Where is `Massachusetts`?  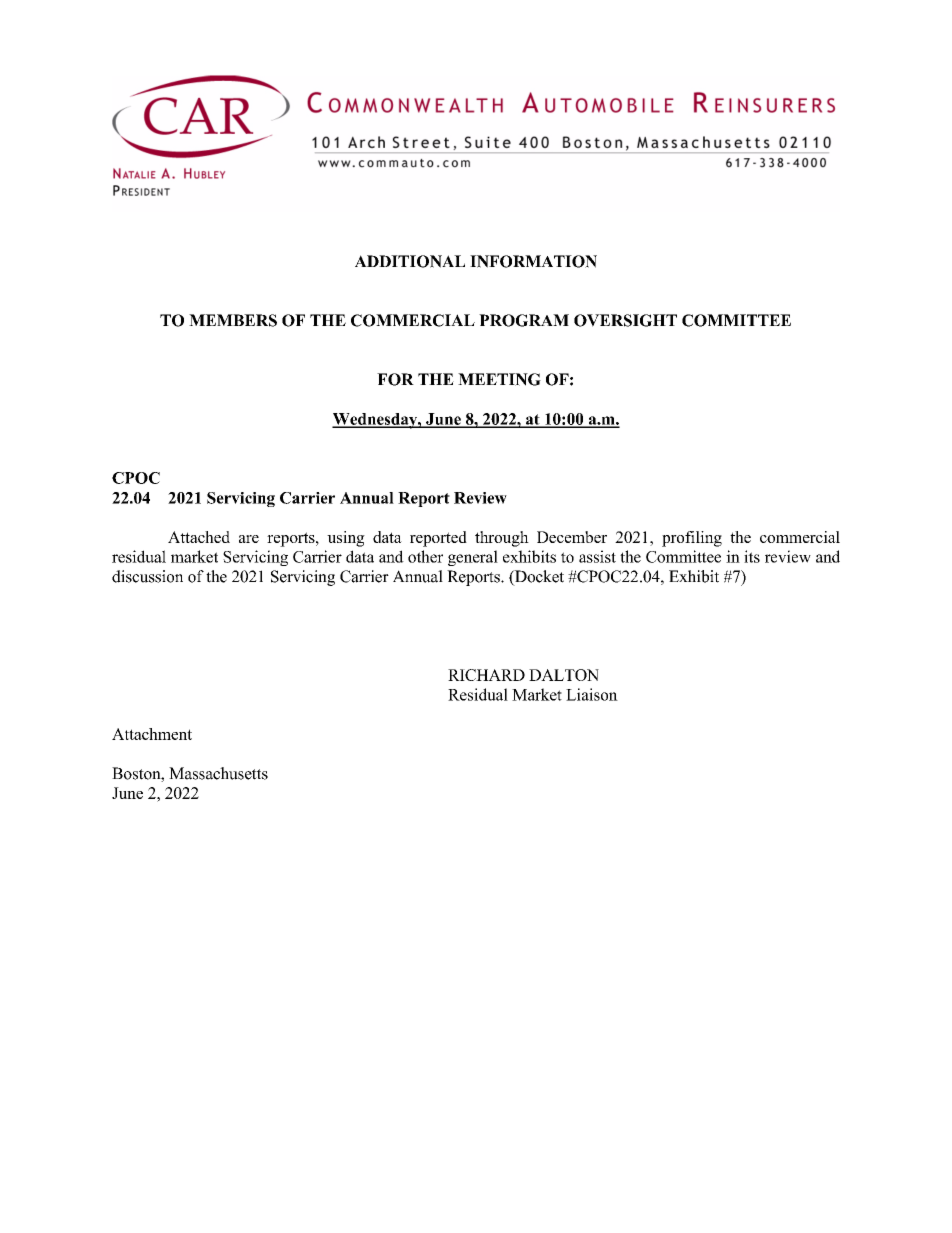
Massachusetts is located at coordinates (218, 773).
